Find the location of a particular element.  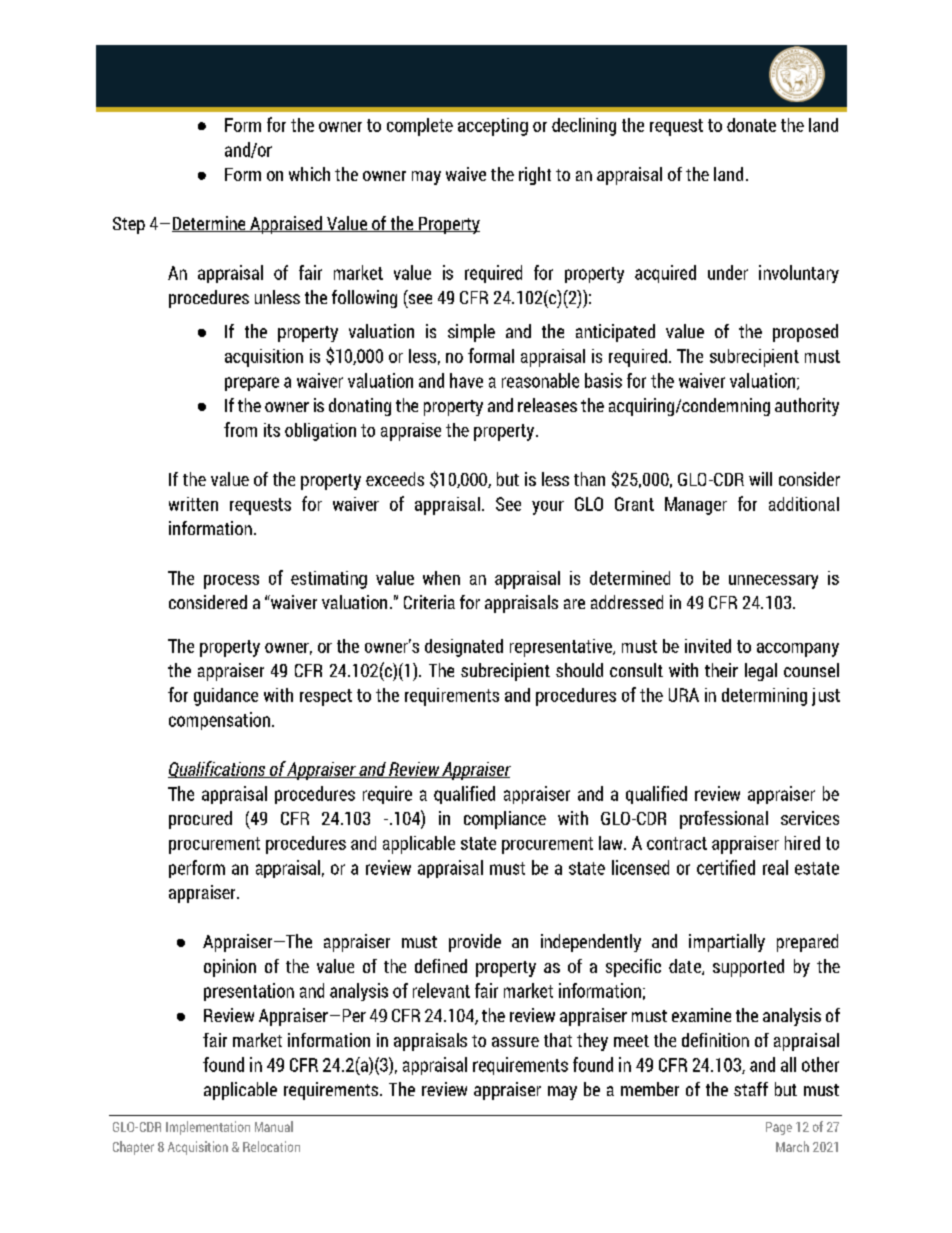

accepting is located at coordinates (493, 127).
